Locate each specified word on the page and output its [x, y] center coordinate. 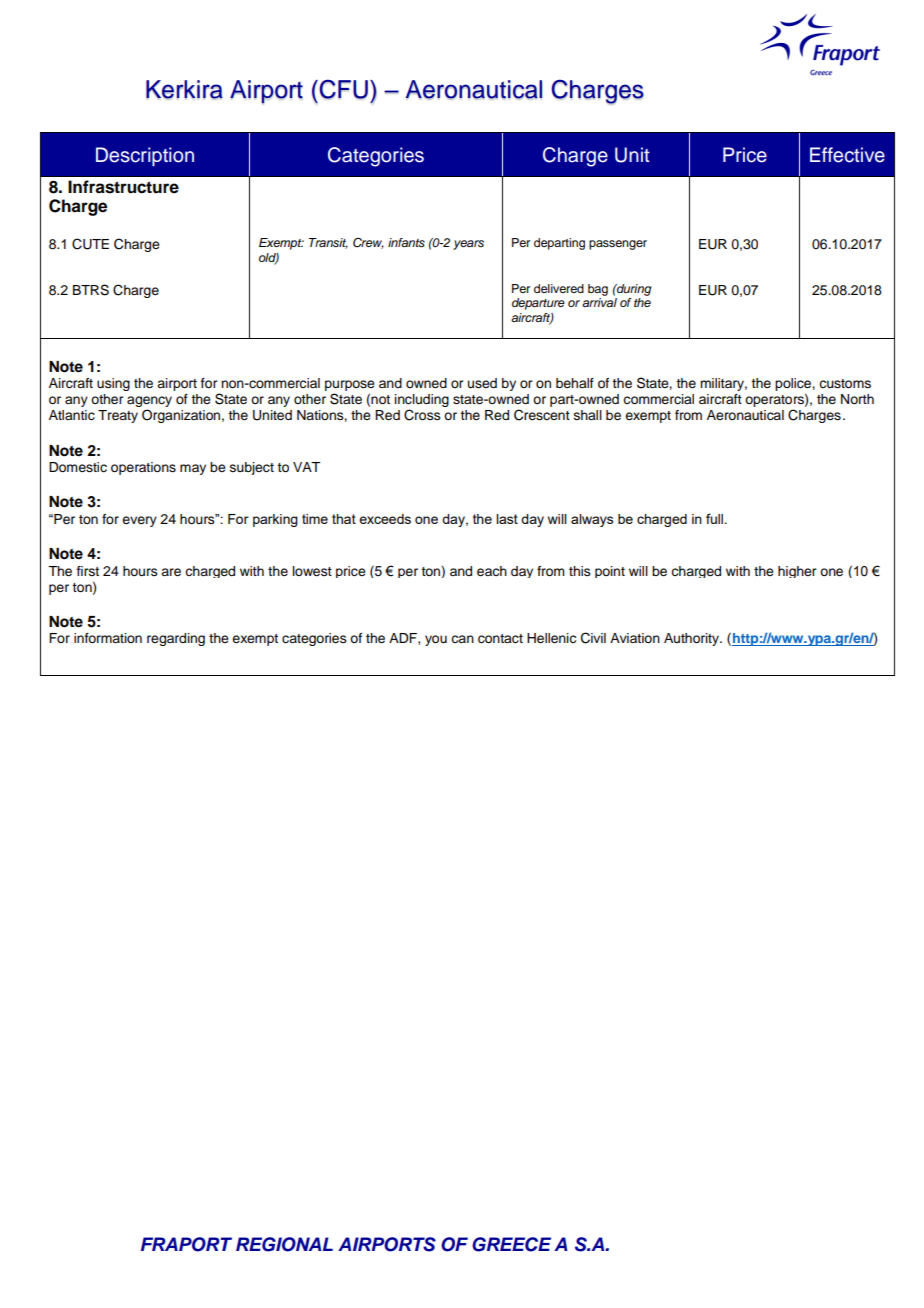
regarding [176, 639]
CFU [342, 89]
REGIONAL [284, 1244]
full [716, 518]
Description [145, 156]
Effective [847, 155]
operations [143, 468]
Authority [692, 639]
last [507, 519]
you [436, 640]
